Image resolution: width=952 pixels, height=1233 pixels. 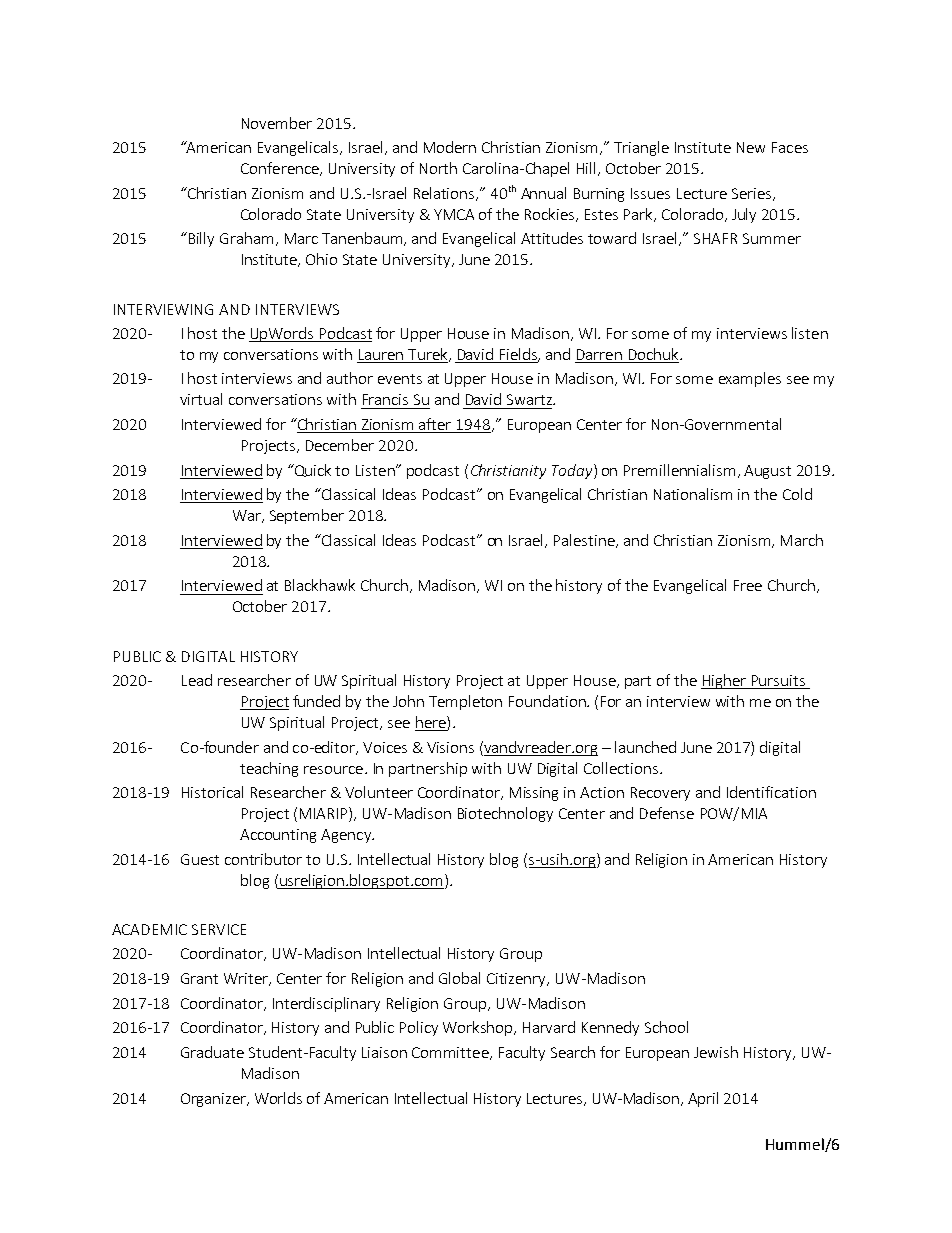 I want to click on New, so click(x=751, y=147).
